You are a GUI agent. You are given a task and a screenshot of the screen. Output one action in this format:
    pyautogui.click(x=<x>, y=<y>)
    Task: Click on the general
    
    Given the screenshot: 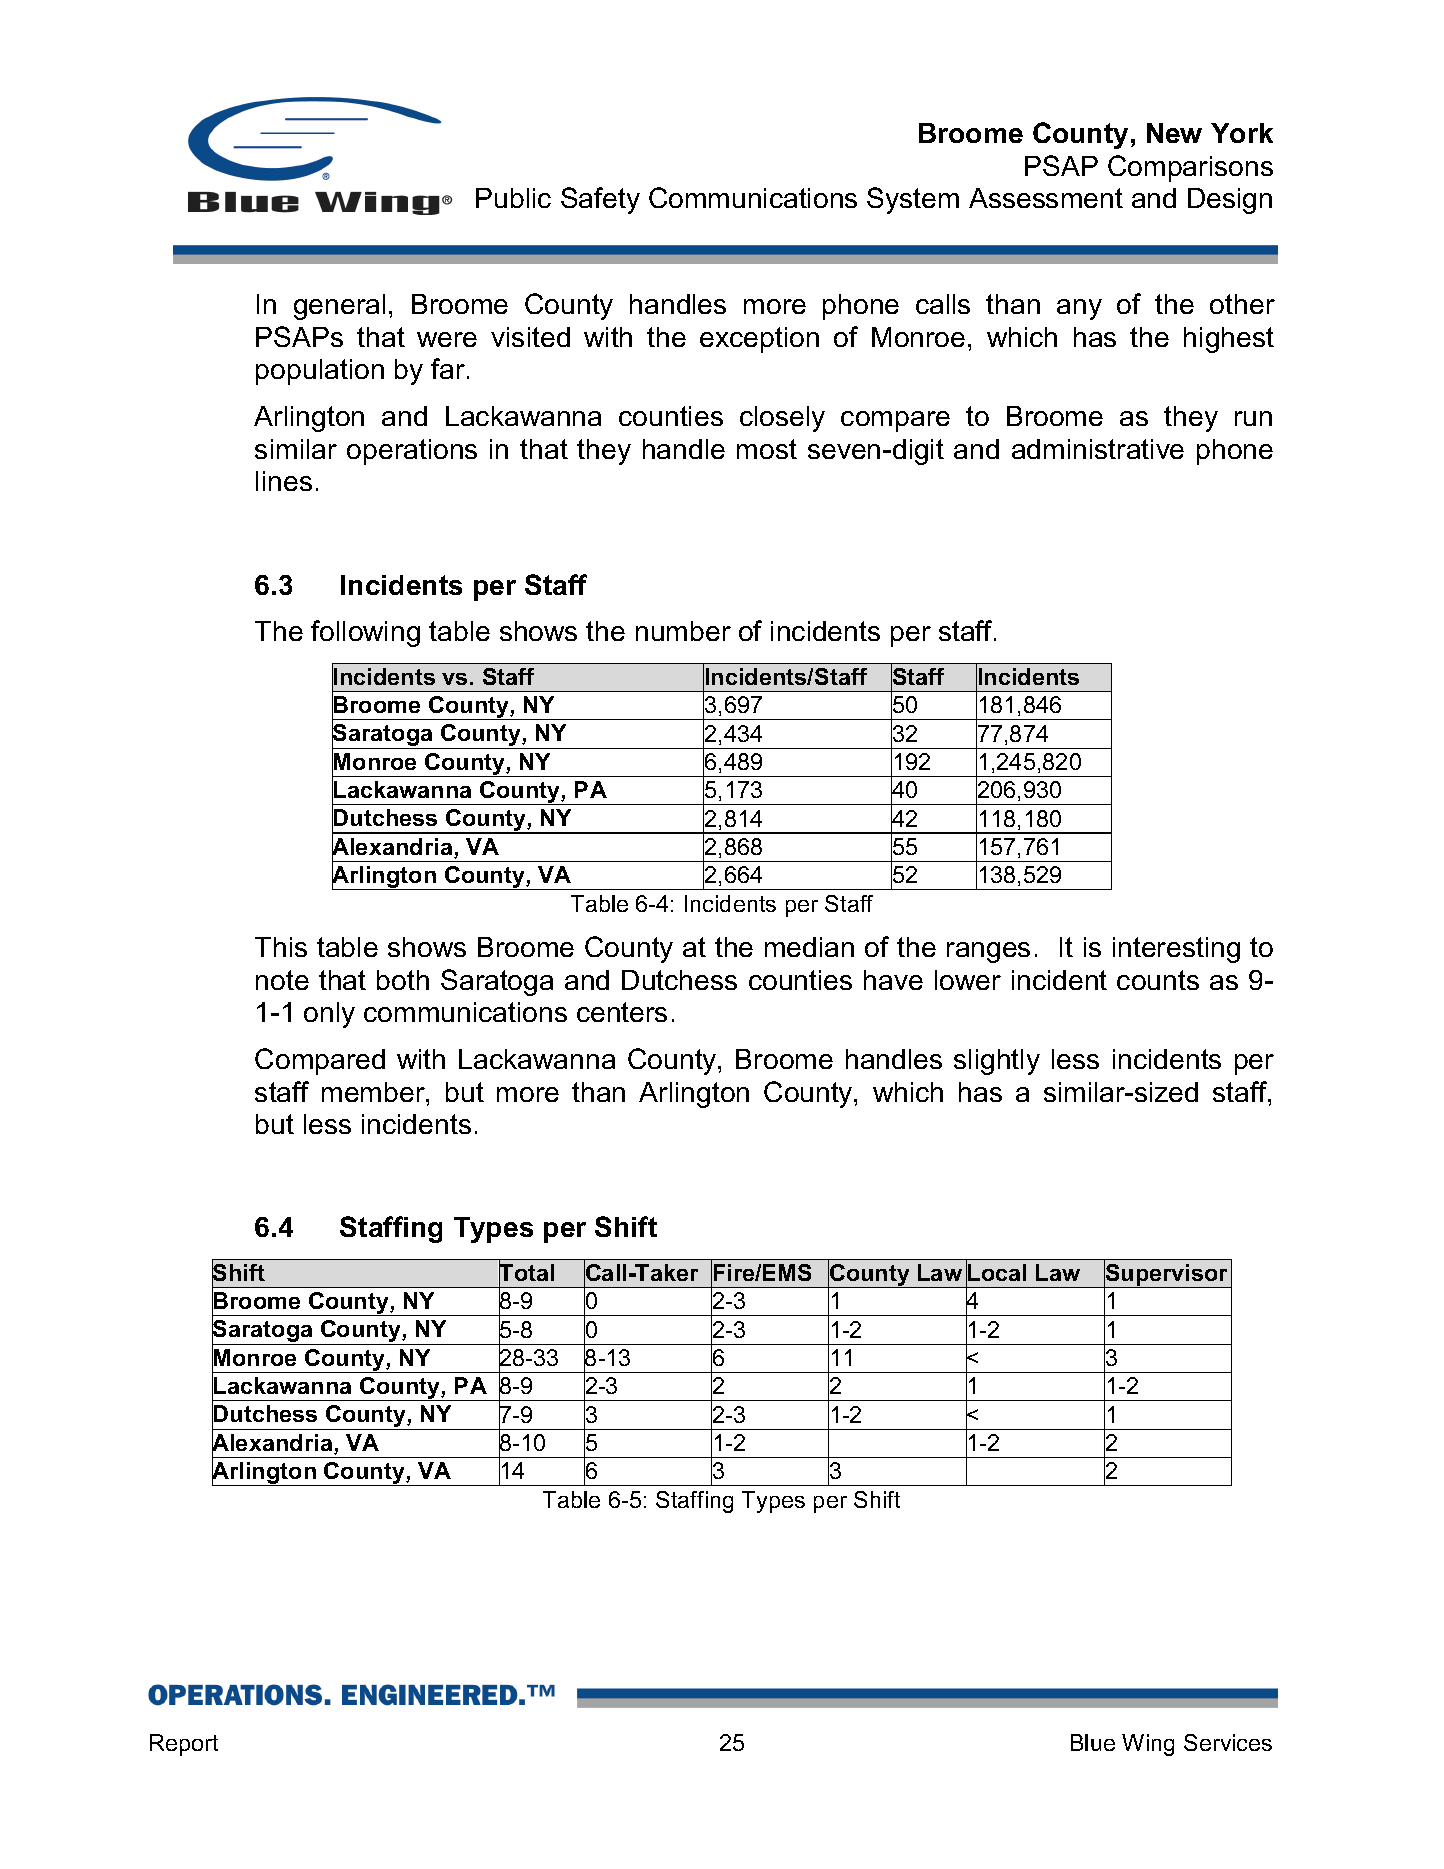 What is the action you would take?
    pyautogui.click(x=339, y=307)
